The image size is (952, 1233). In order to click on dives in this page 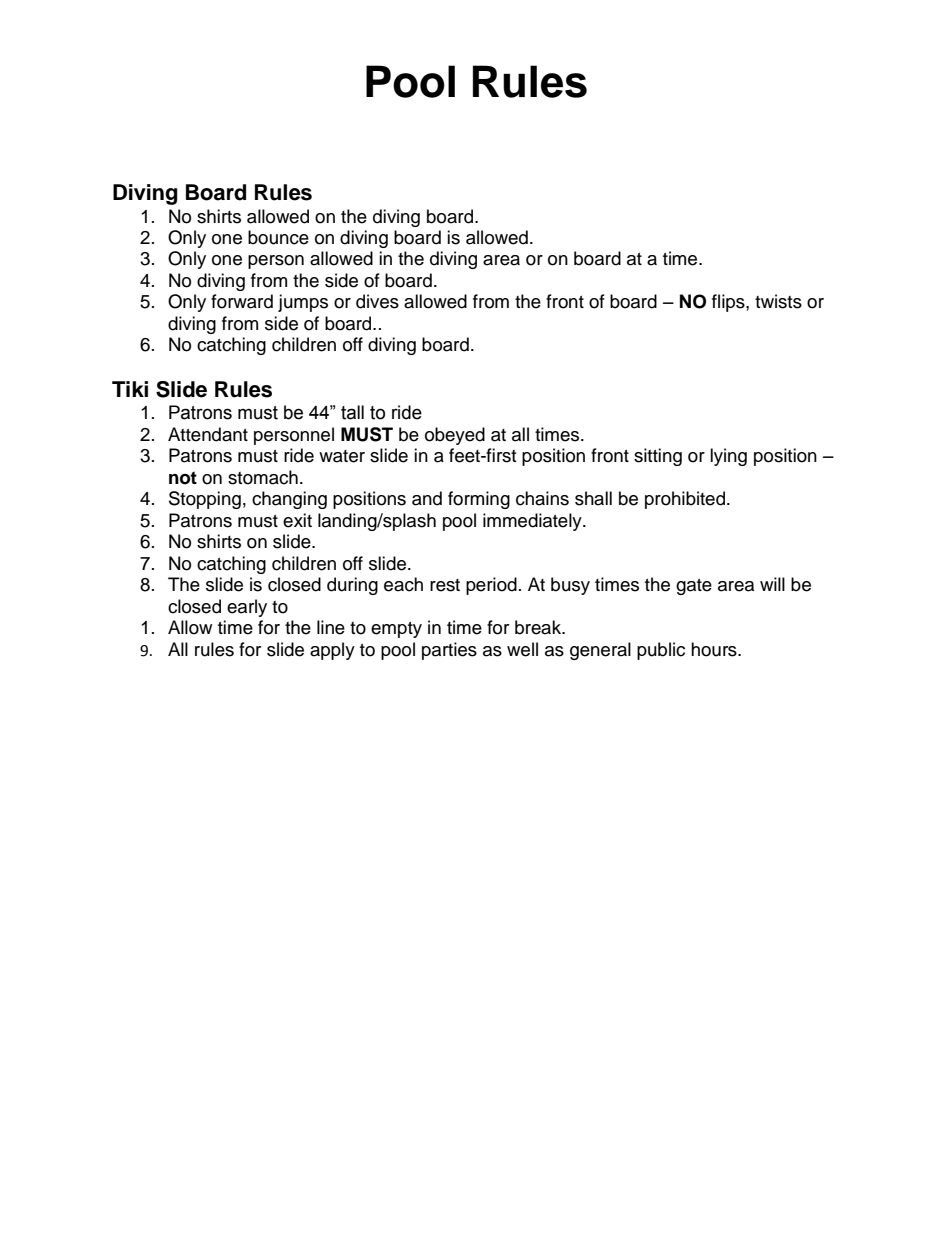, I will do `click(377, 301)`.
